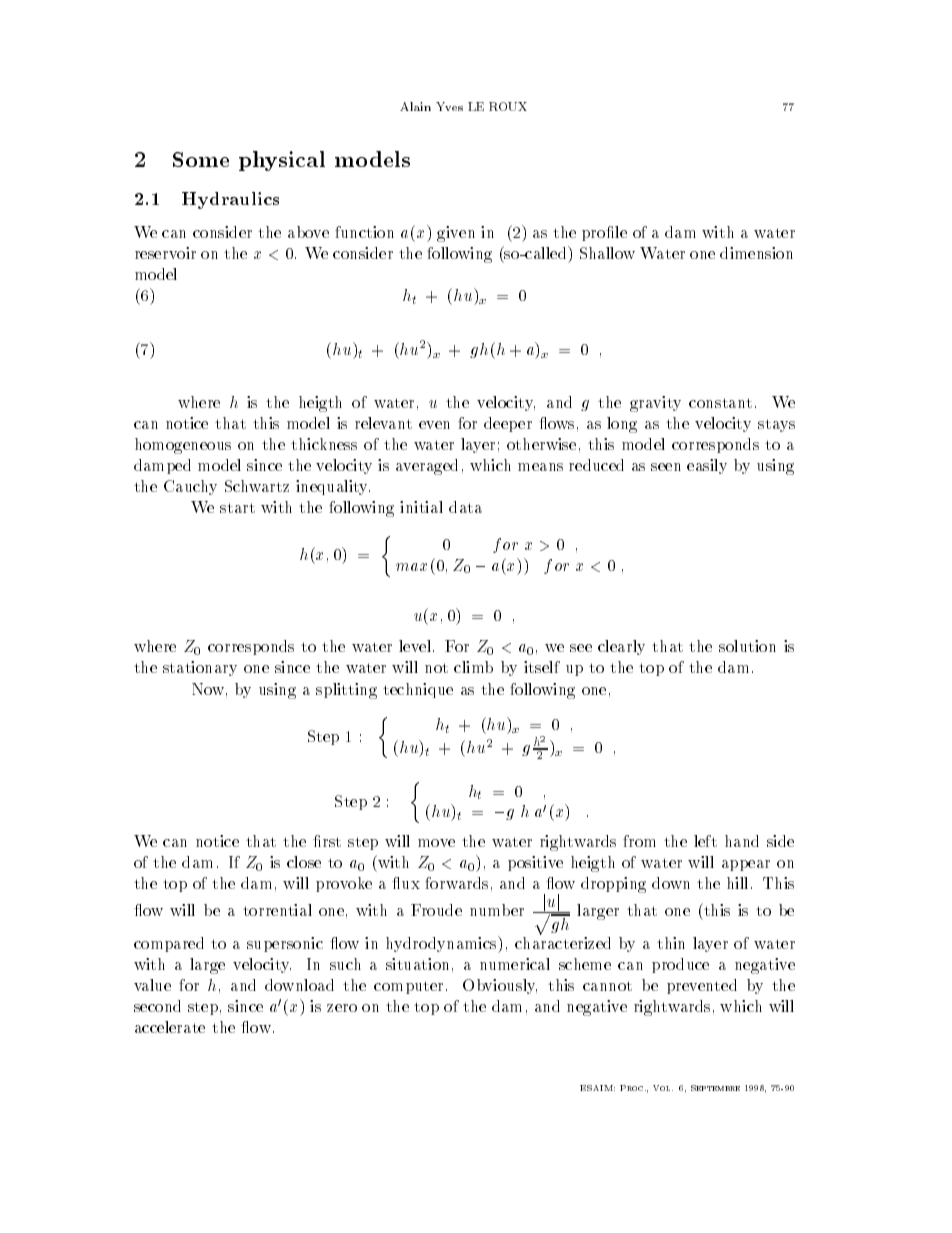  Describe the element at coordinates (705, 841) in the screenshot. I see `left` at that location.
